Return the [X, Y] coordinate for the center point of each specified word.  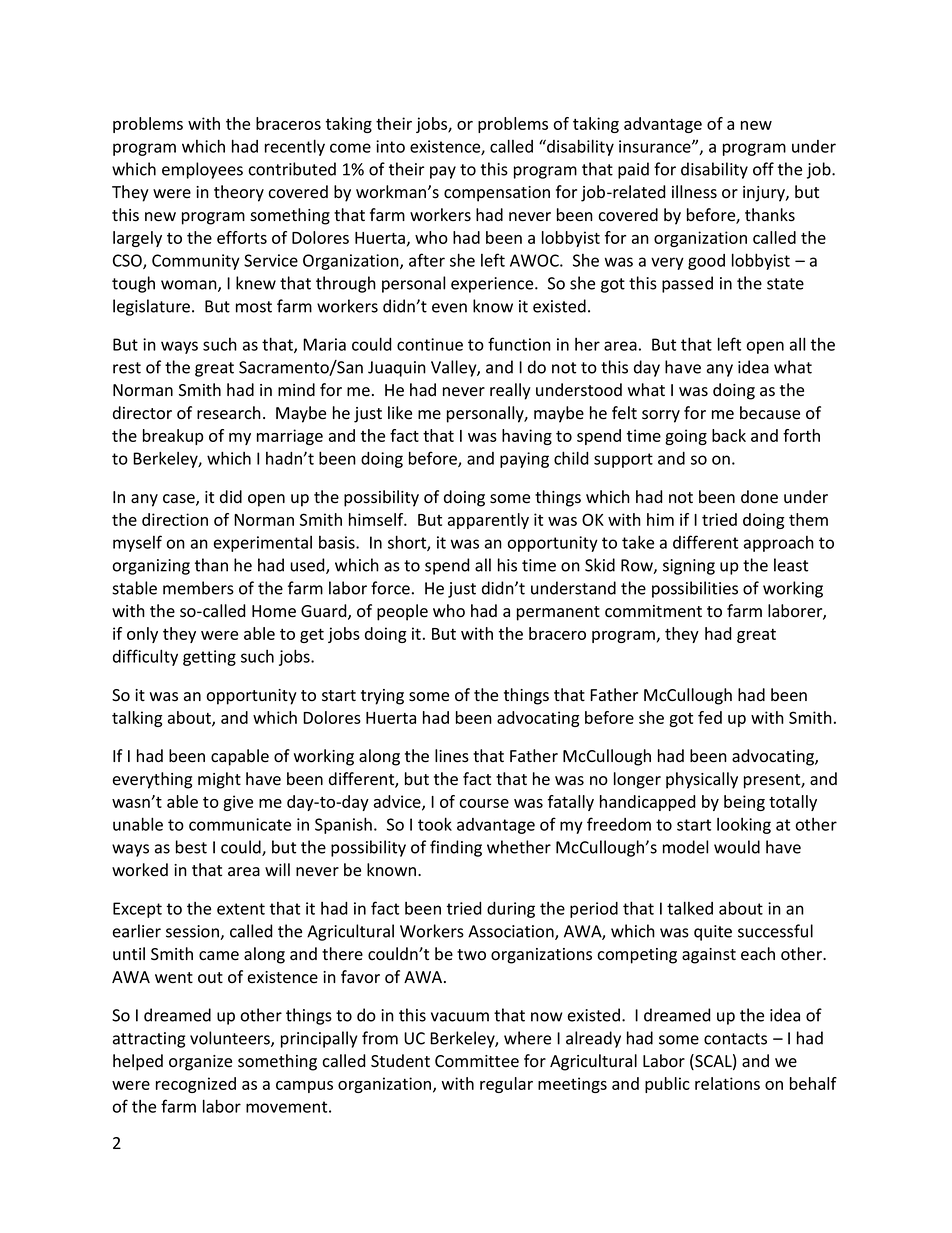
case [180, 500]
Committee [477, 1061]
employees [202, 170]
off [763, 169]
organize [200, 1063]
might [219, 780]
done [759, 497]
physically [702, 780]
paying [524, 460]
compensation [497, 194]
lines [452, 756]
